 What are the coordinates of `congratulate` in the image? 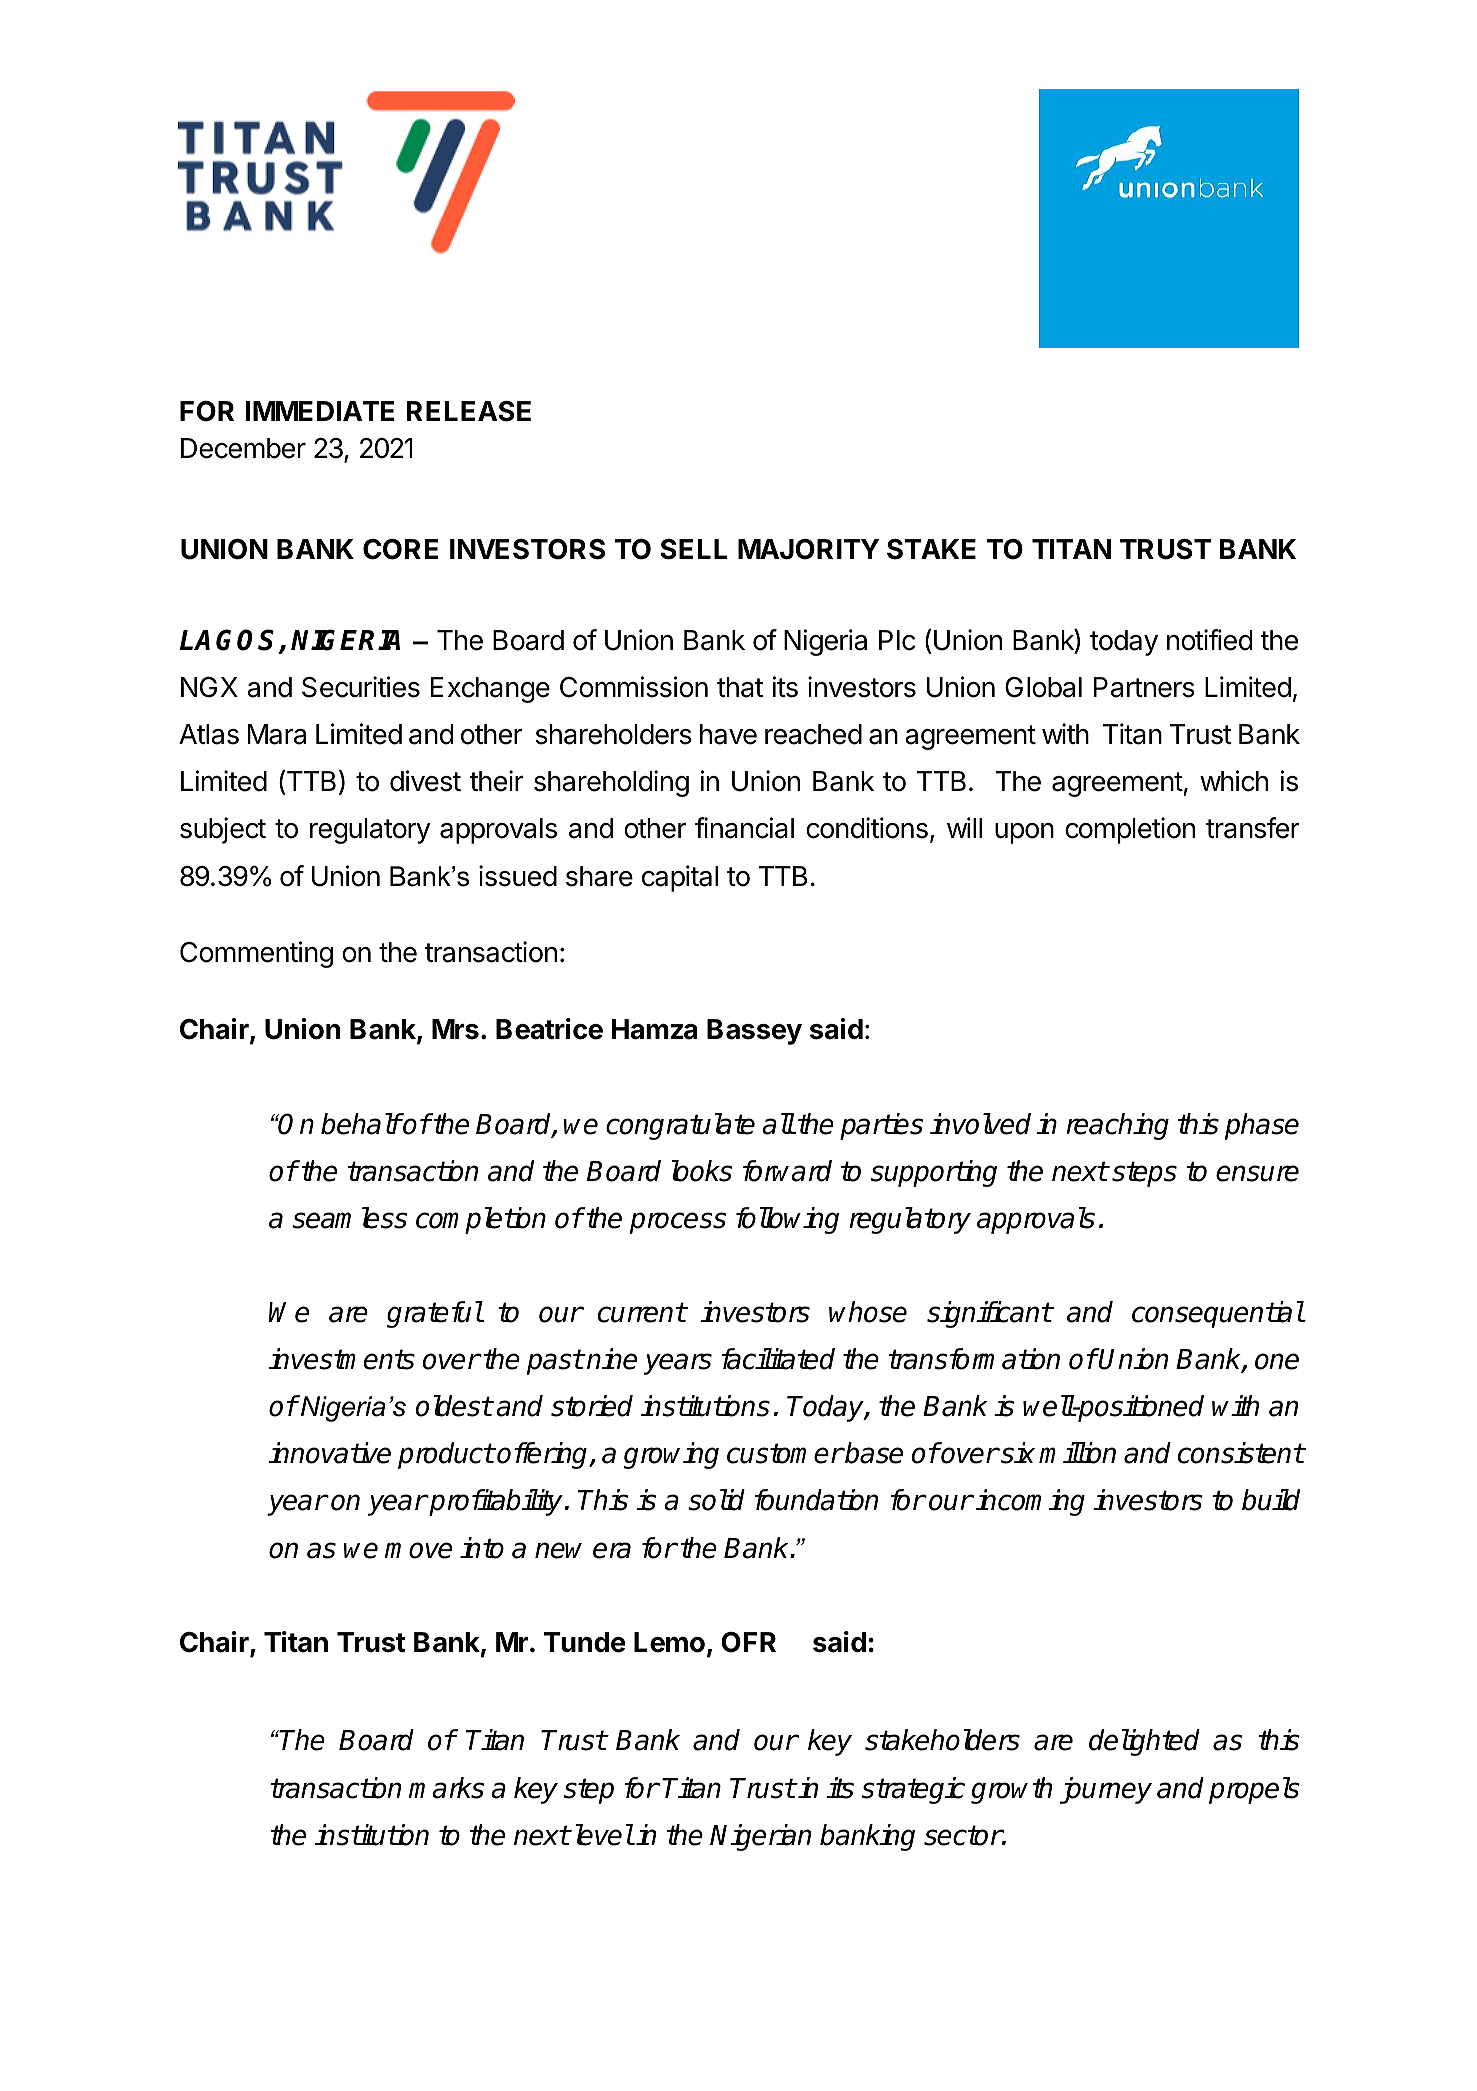 It's located at (680, 1126).
